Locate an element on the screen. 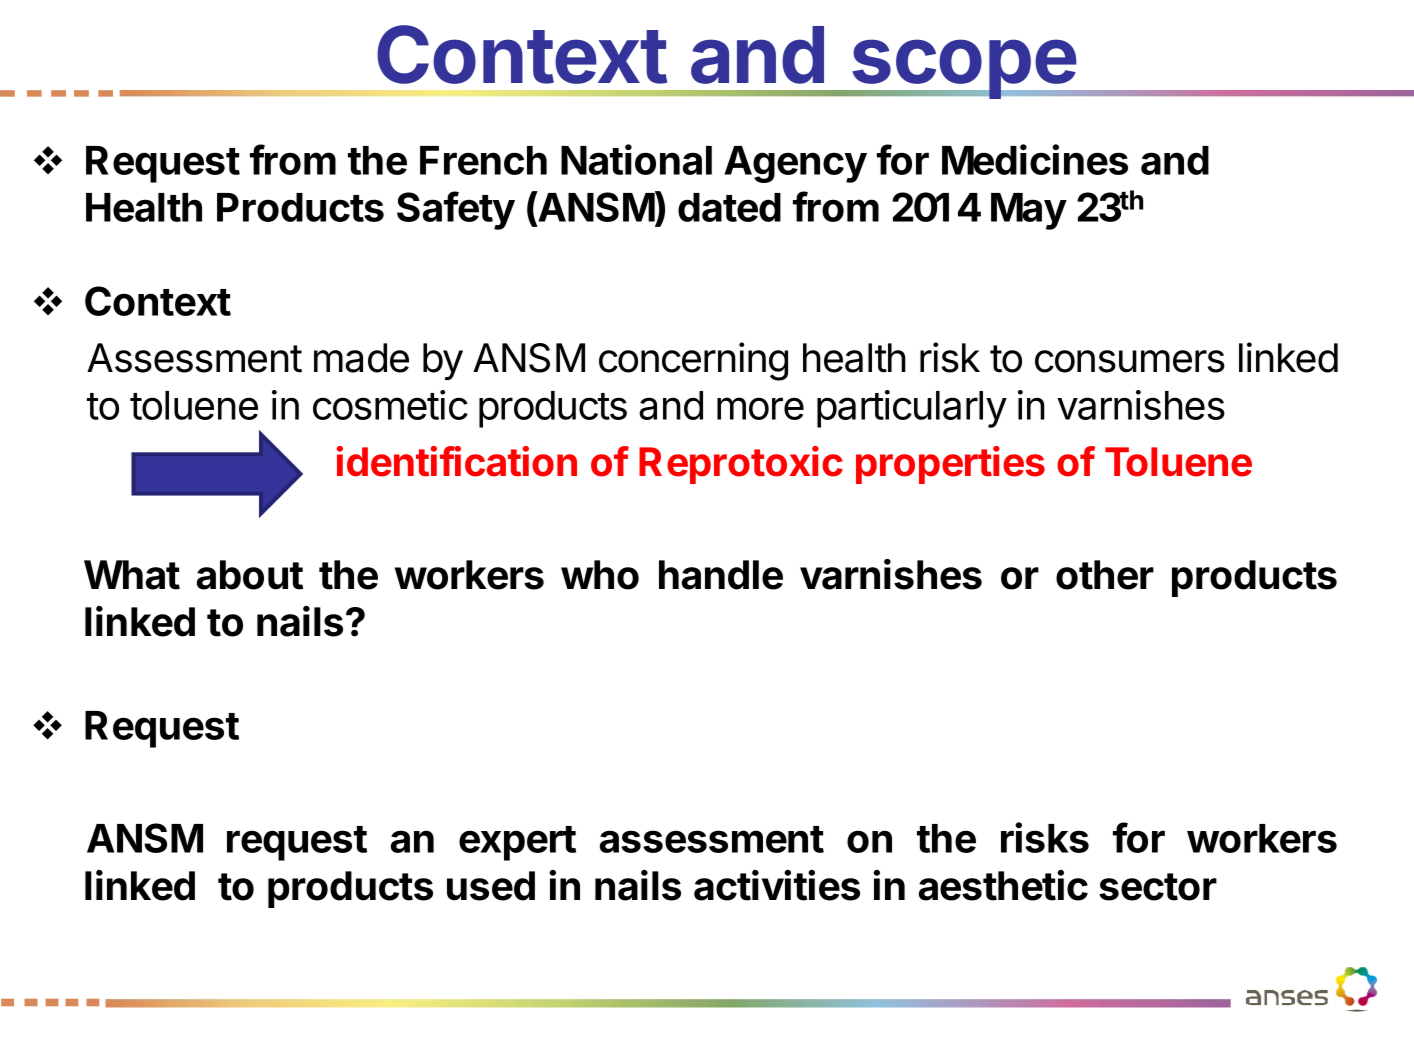 The width and height of the screenshot is (1414, 1060). identification is located at coordinates (457, 461).
